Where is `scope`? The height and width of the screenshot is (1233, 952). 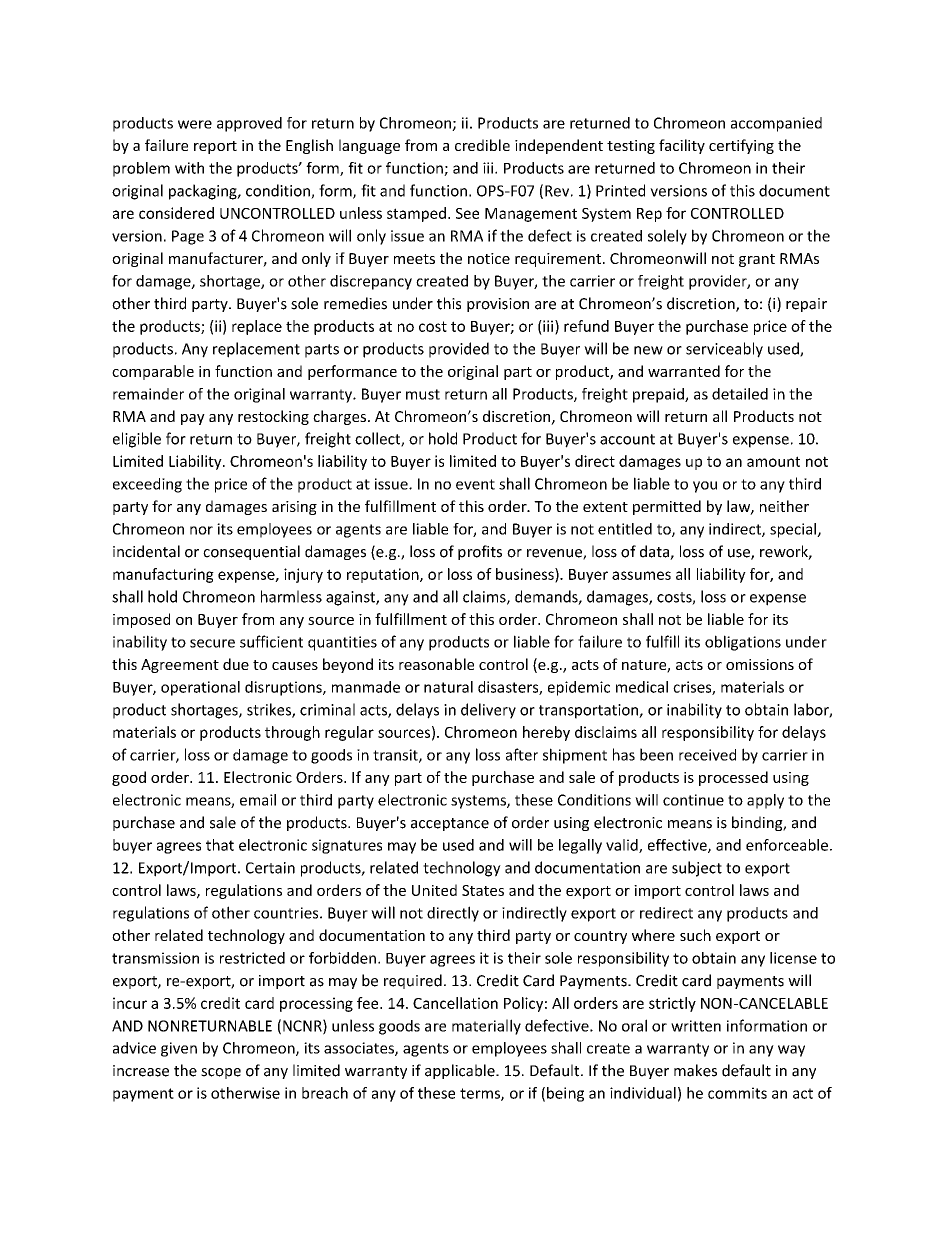
scope is located at coordinates (221, 1073).
